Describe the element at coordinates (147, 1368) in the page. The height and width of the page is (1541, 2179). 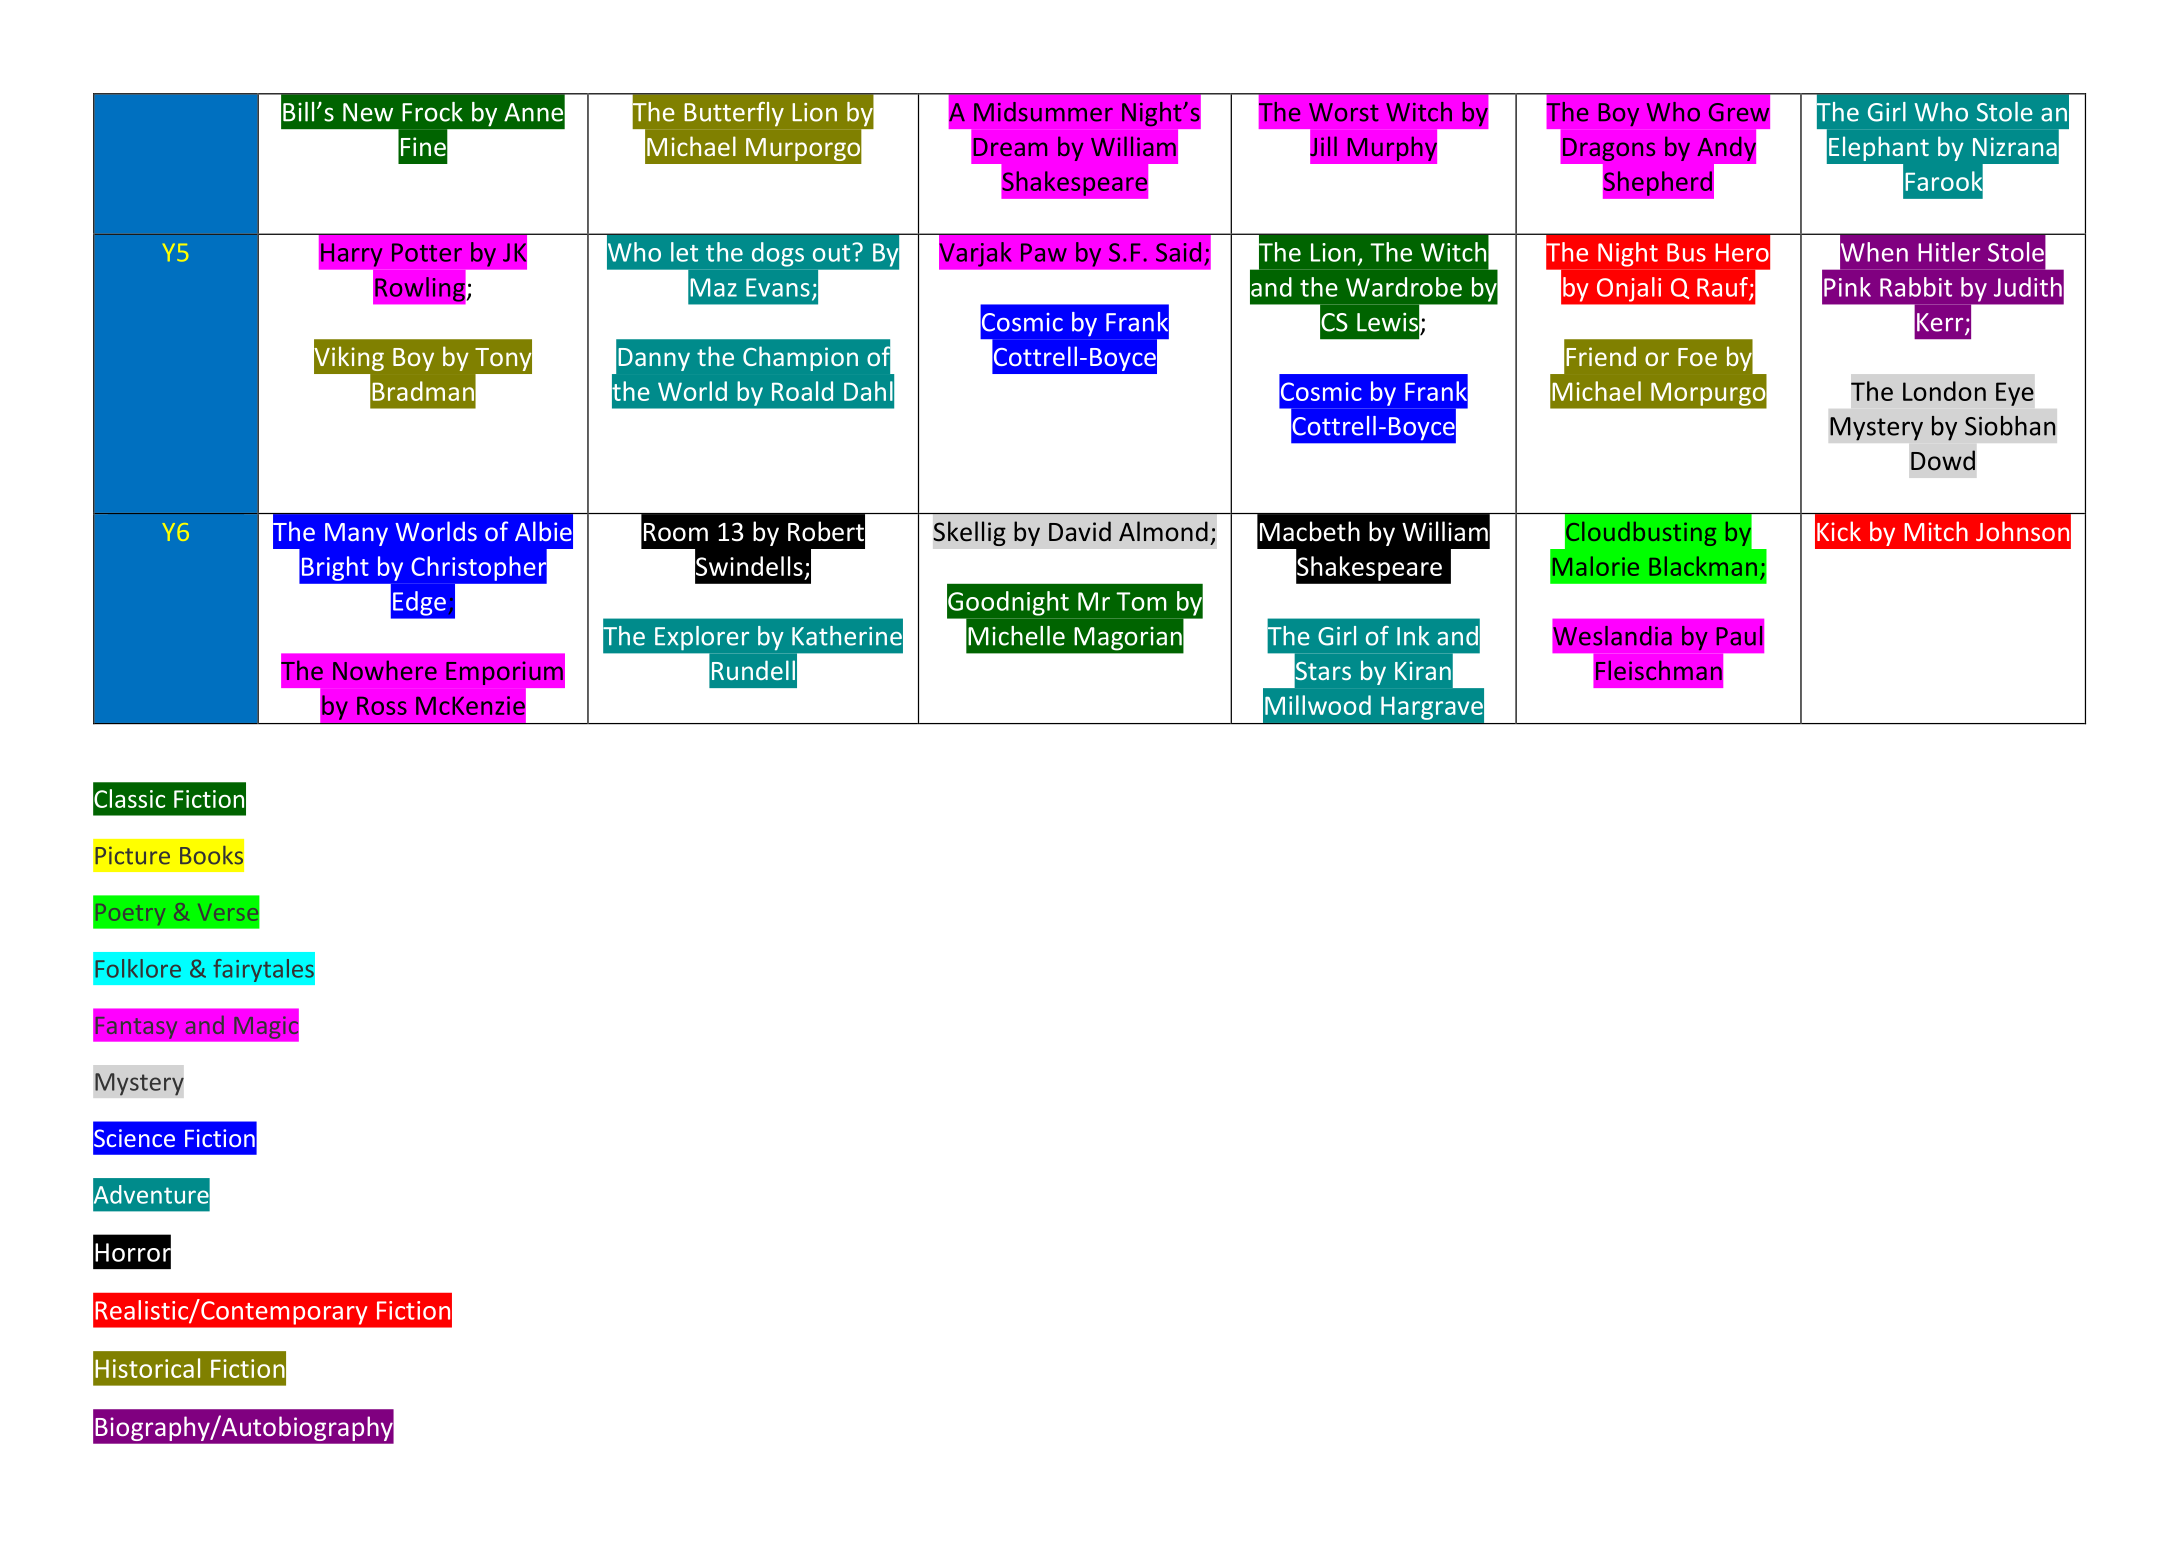
I see `Historical` at that location.
